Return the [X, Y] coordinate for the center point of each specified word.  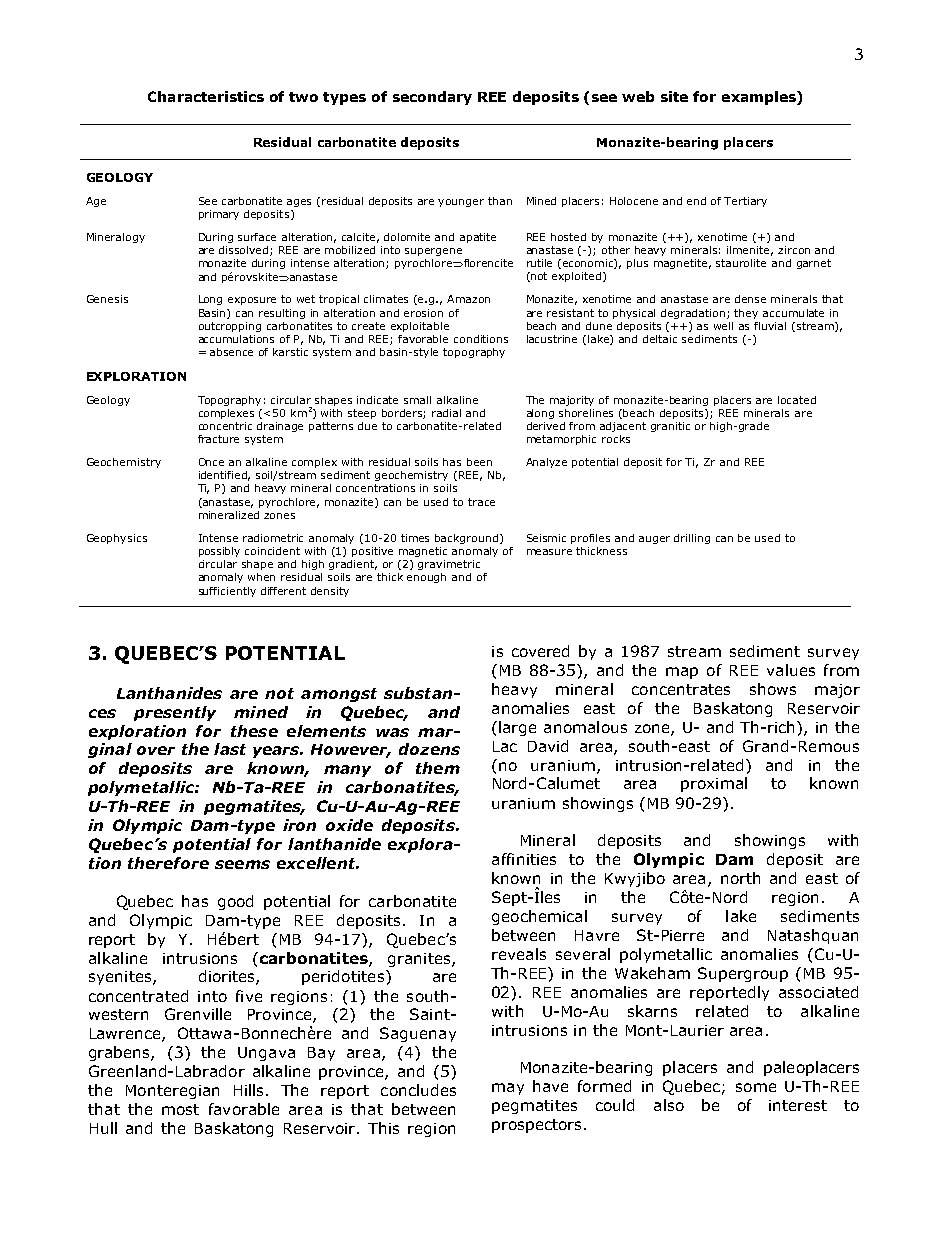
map [682, 673]
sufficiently [227, 592]
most [180, 1109]
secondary [432, 98]
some [756, 1087]
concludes [418, 1090]
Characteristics [206, 96]
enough [426, 578]
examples [760, 98]
